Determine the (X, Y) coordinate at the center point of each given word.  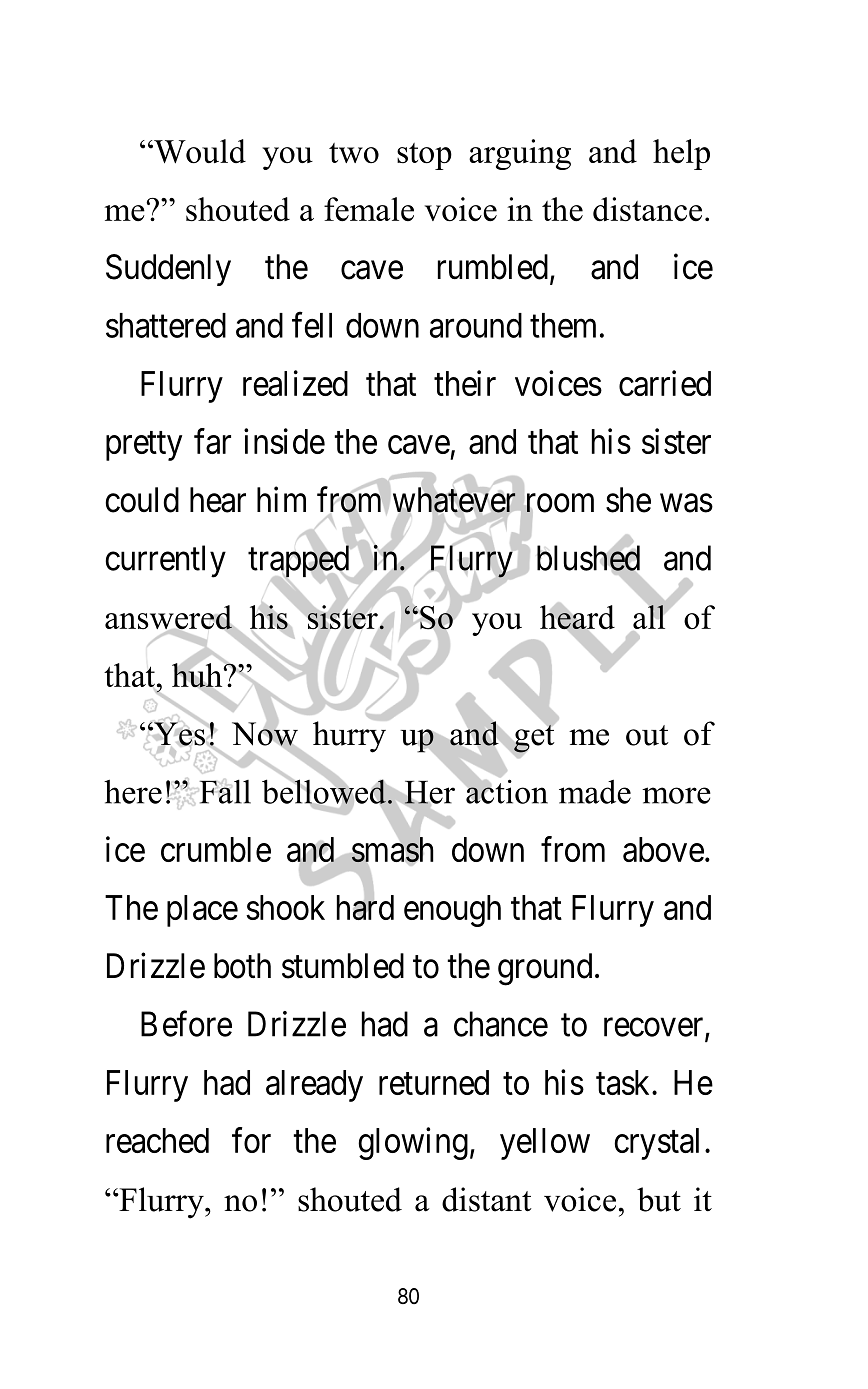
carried (665, 383)
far (212, 441)
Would (199, 151)
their (465, 383)
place (202, 911)
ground (545, 969)
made (595, 791)
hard (365, 907)
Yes (178, 734)
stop (424, 156)
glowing (413, 1143)
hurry (350, 736)
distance (647, 209)
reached (157, 1140)
